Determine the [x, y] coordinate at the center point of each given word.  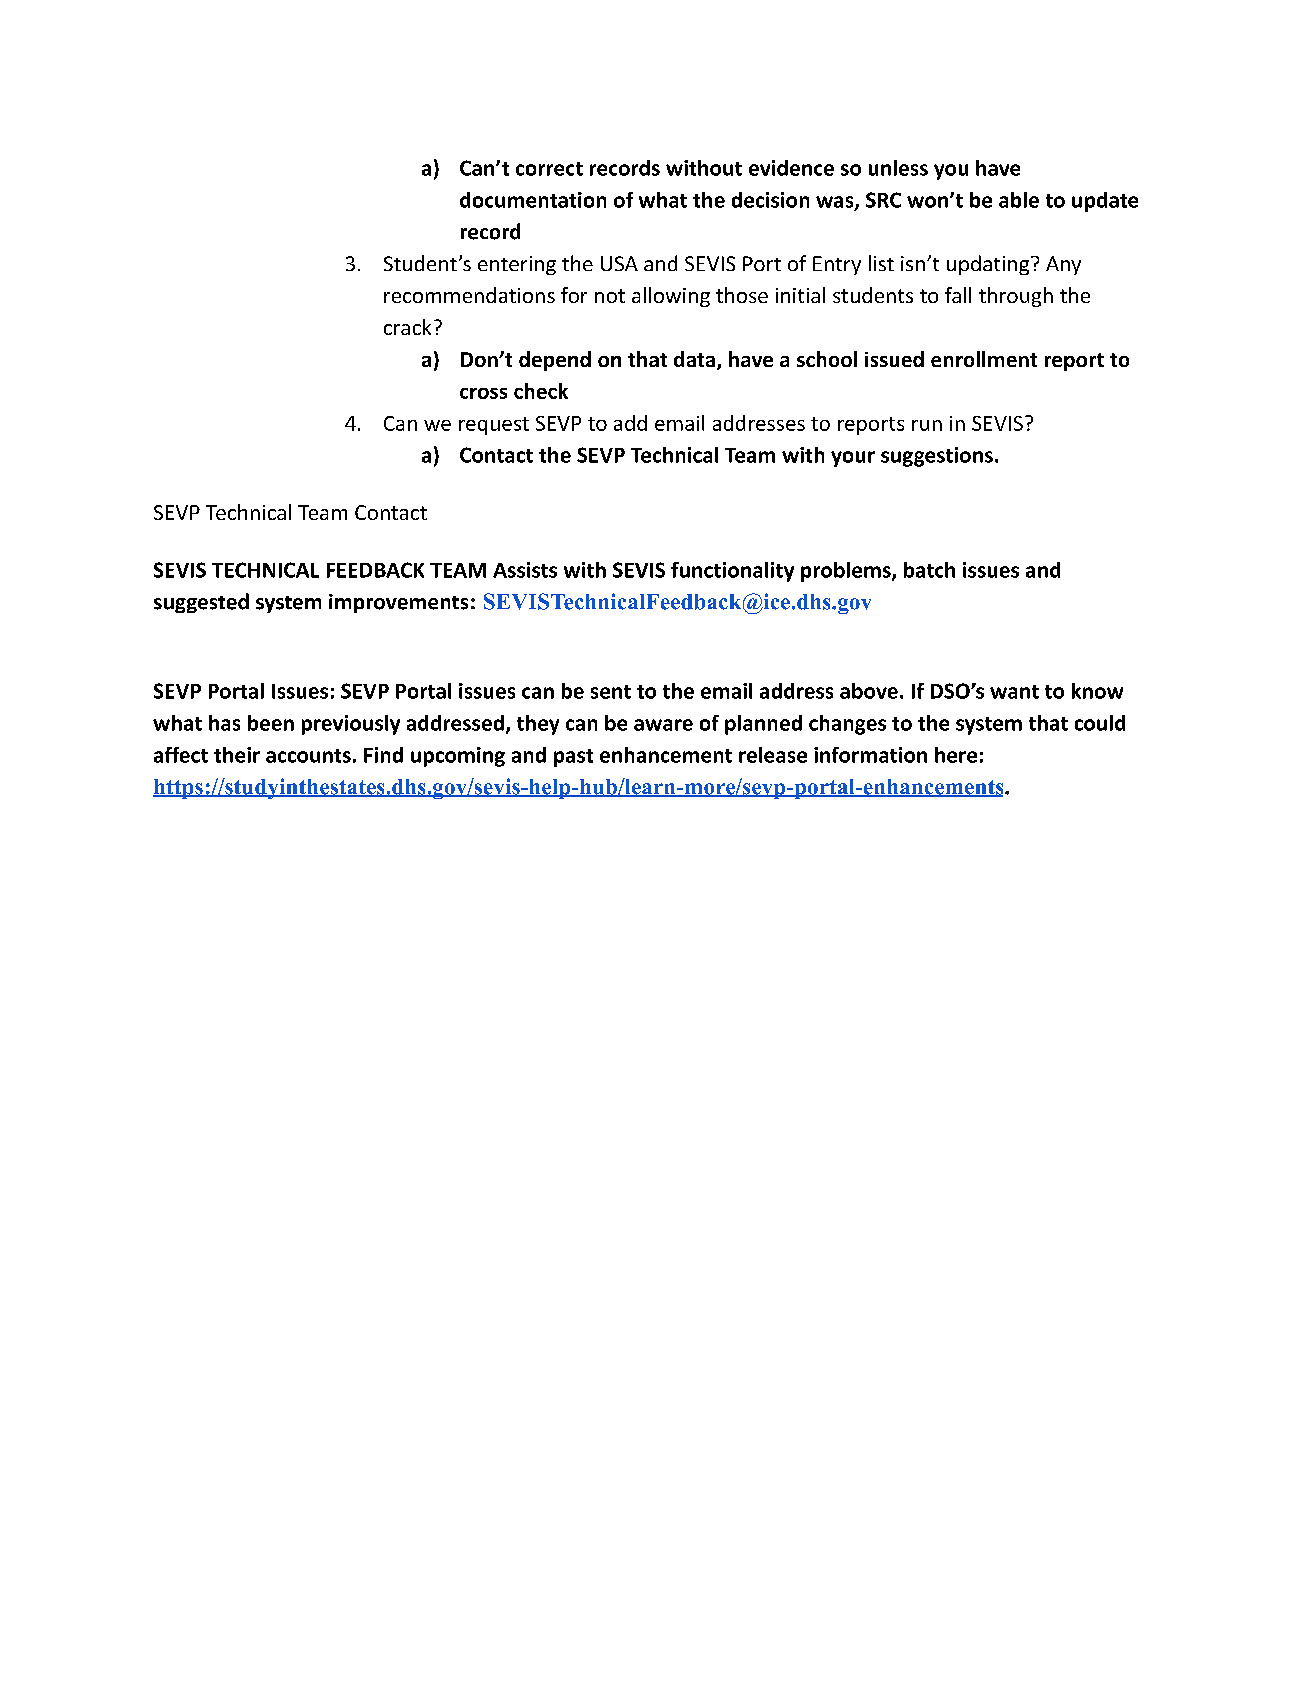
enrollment [984, 359]
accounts [308, 756]
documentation [533, 200]
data [694, 359]
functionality [732, 572]
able [1019, 200]
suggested [201, 603]
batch [929, 570]
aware [663, 725]
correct [549, 169]
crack [407, 327]
